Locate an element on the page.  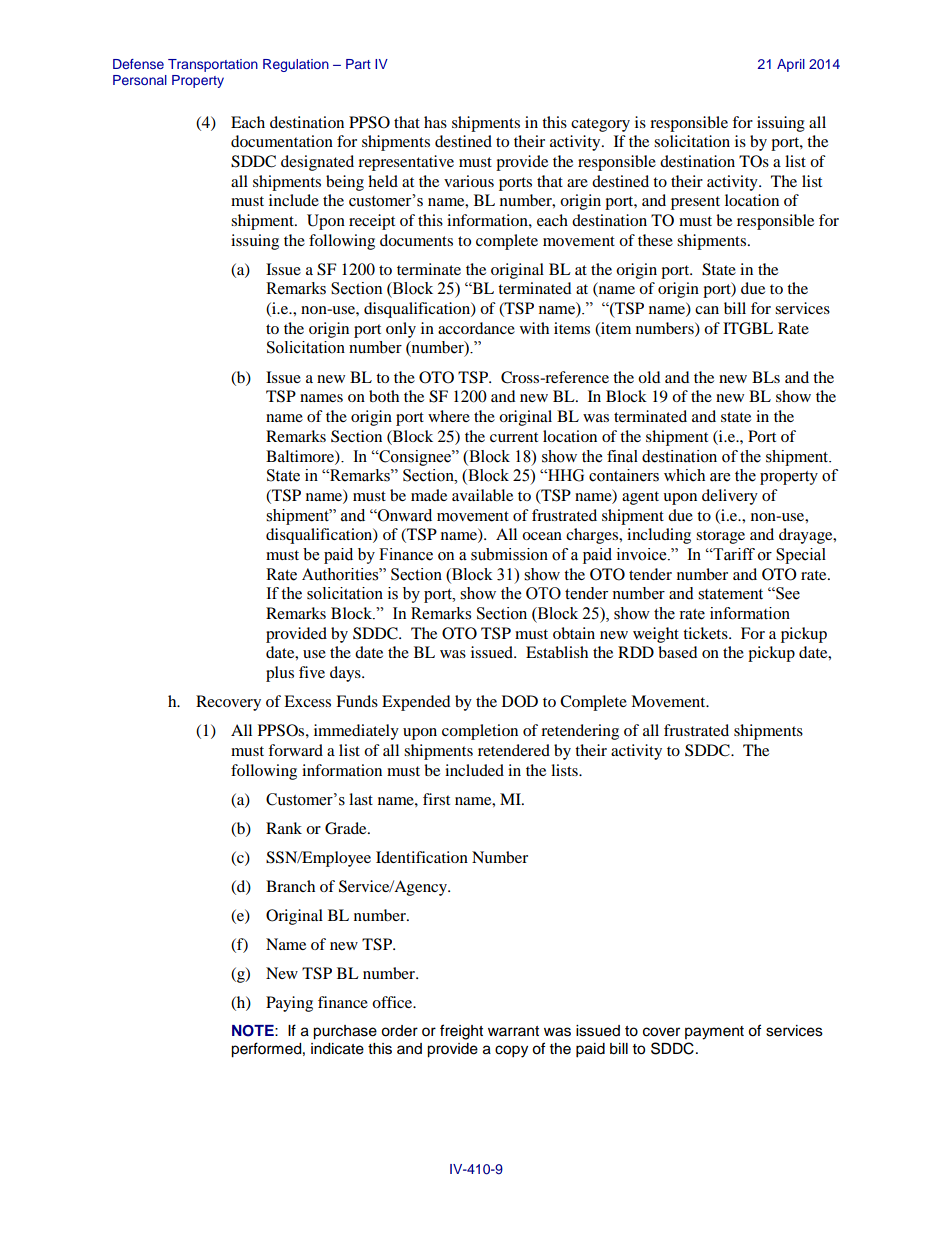
various is located at coordinates (469, 181).
